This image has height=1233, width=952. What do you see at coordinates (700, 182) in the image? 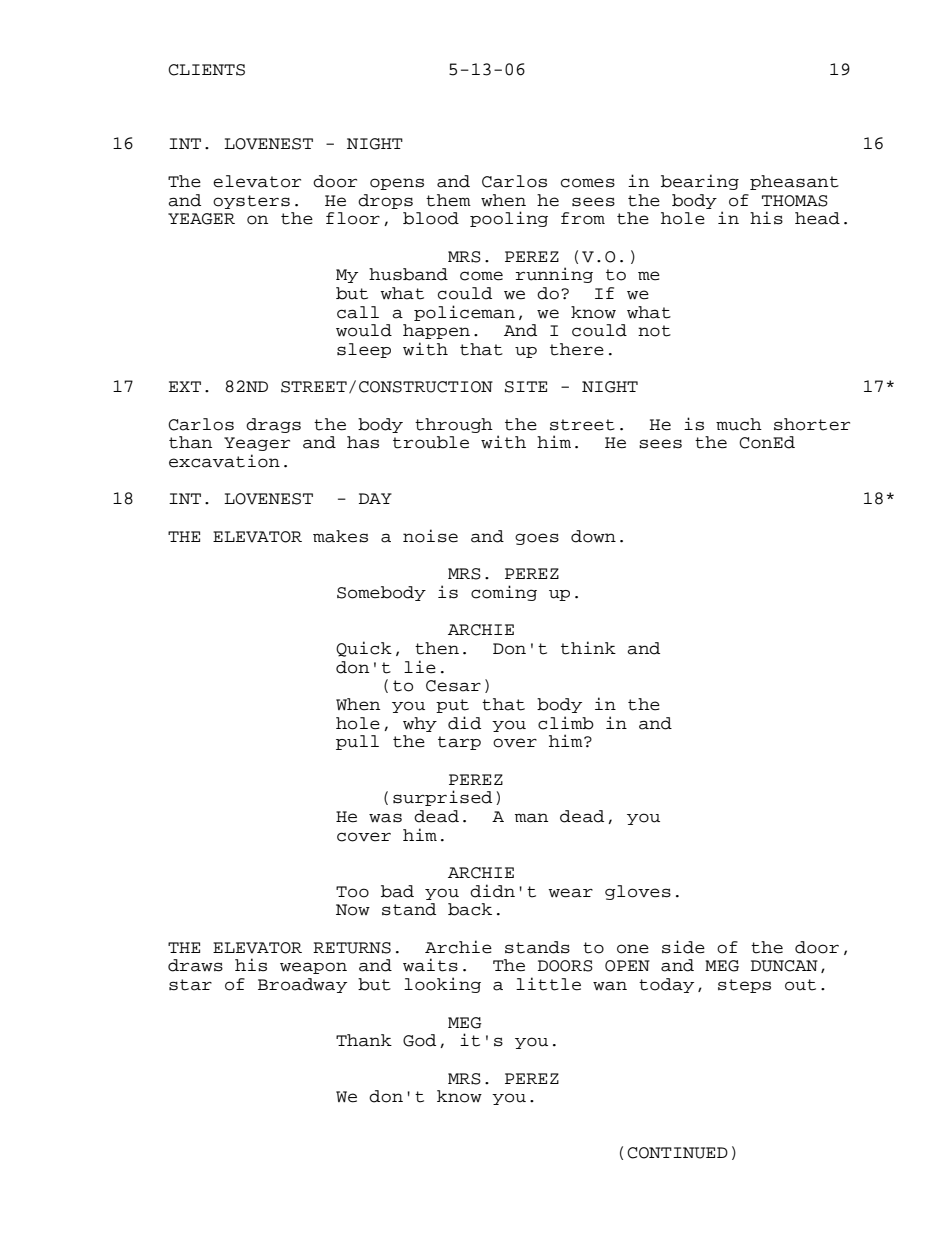
I see `bearing` at bounding box center [700, 182].
